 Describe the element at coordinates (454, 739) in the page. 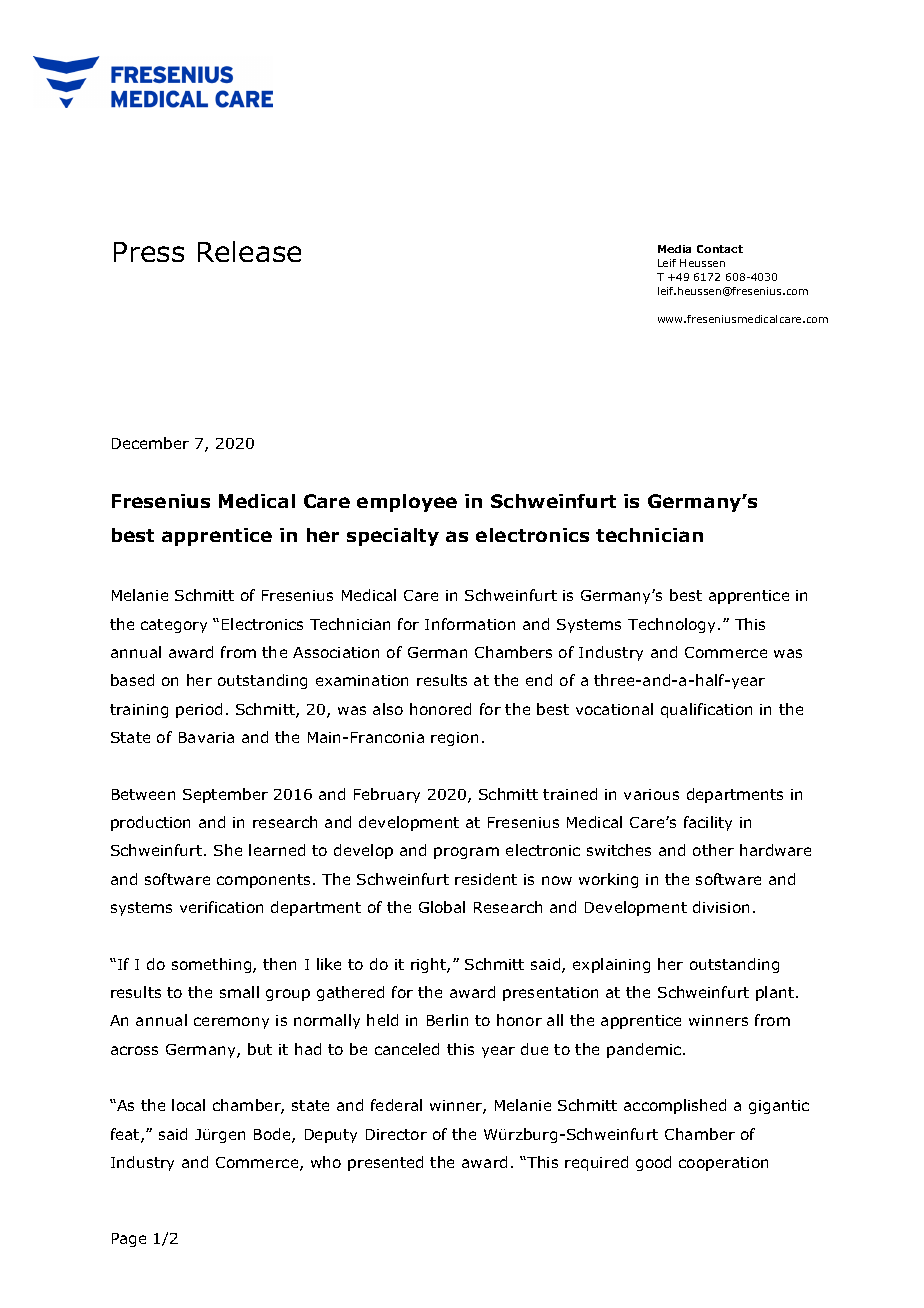

I see `region` at that location.
